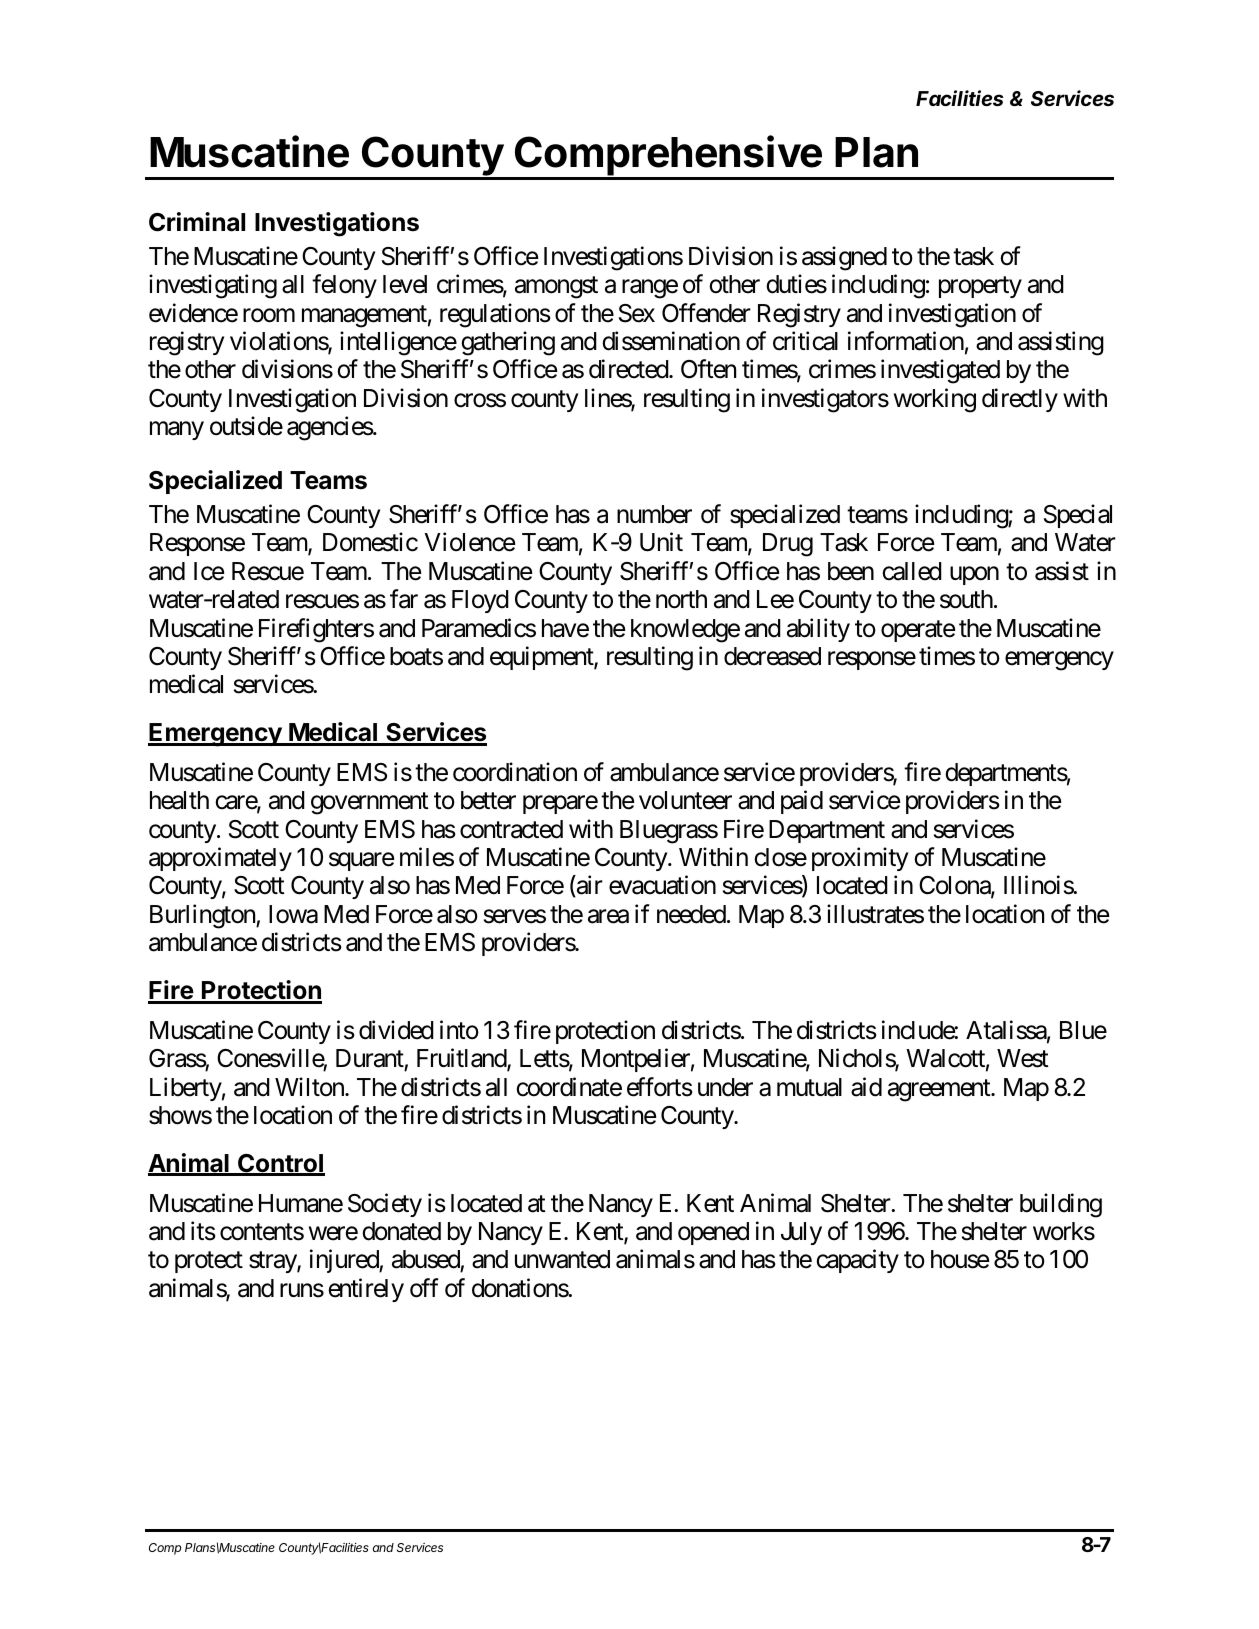 The image size is (1259, 1629). I want to click on property, so click(980, 287).
